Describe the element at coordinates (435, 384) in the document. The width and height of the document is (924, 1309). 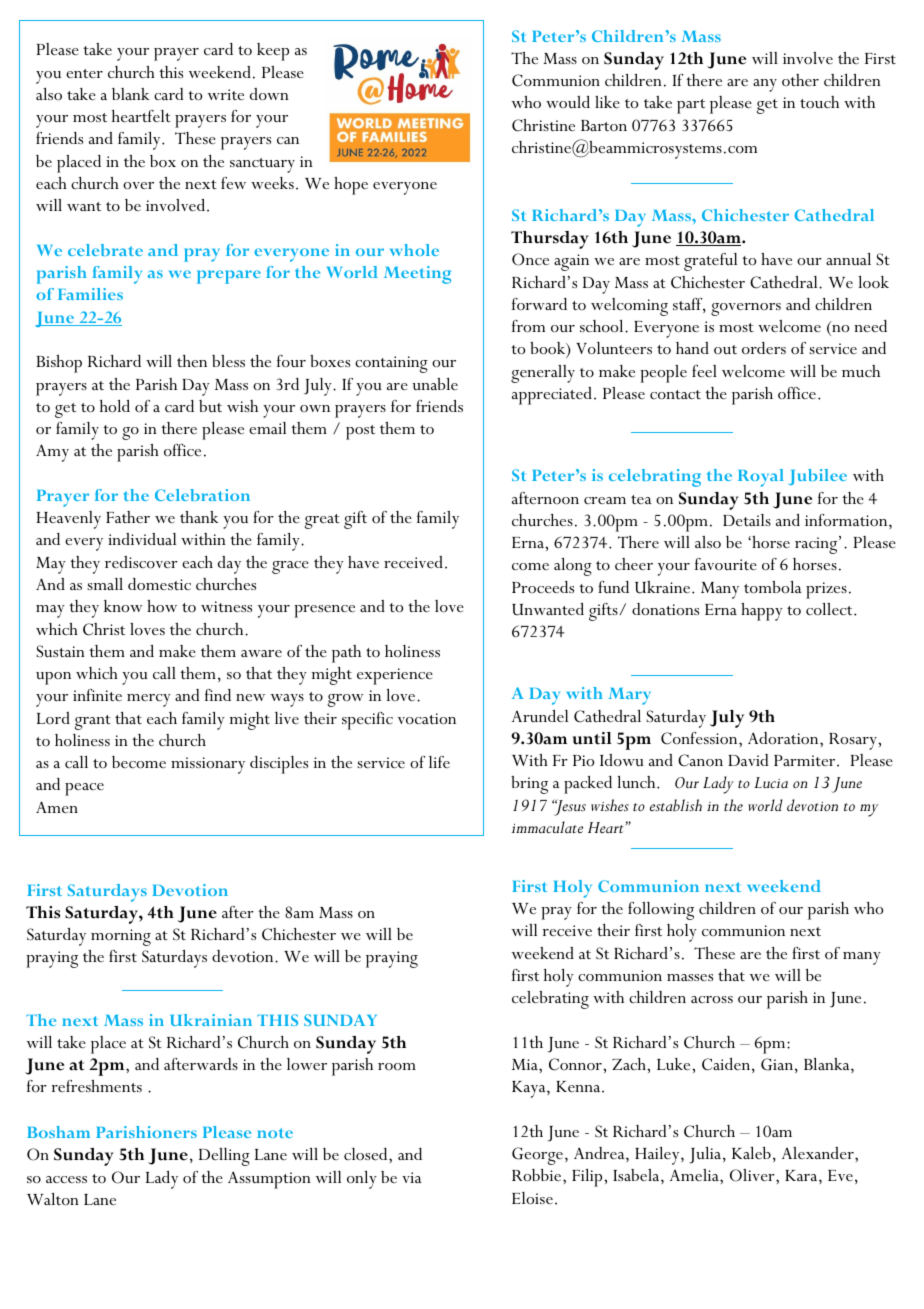
I see `unable` at that location.
